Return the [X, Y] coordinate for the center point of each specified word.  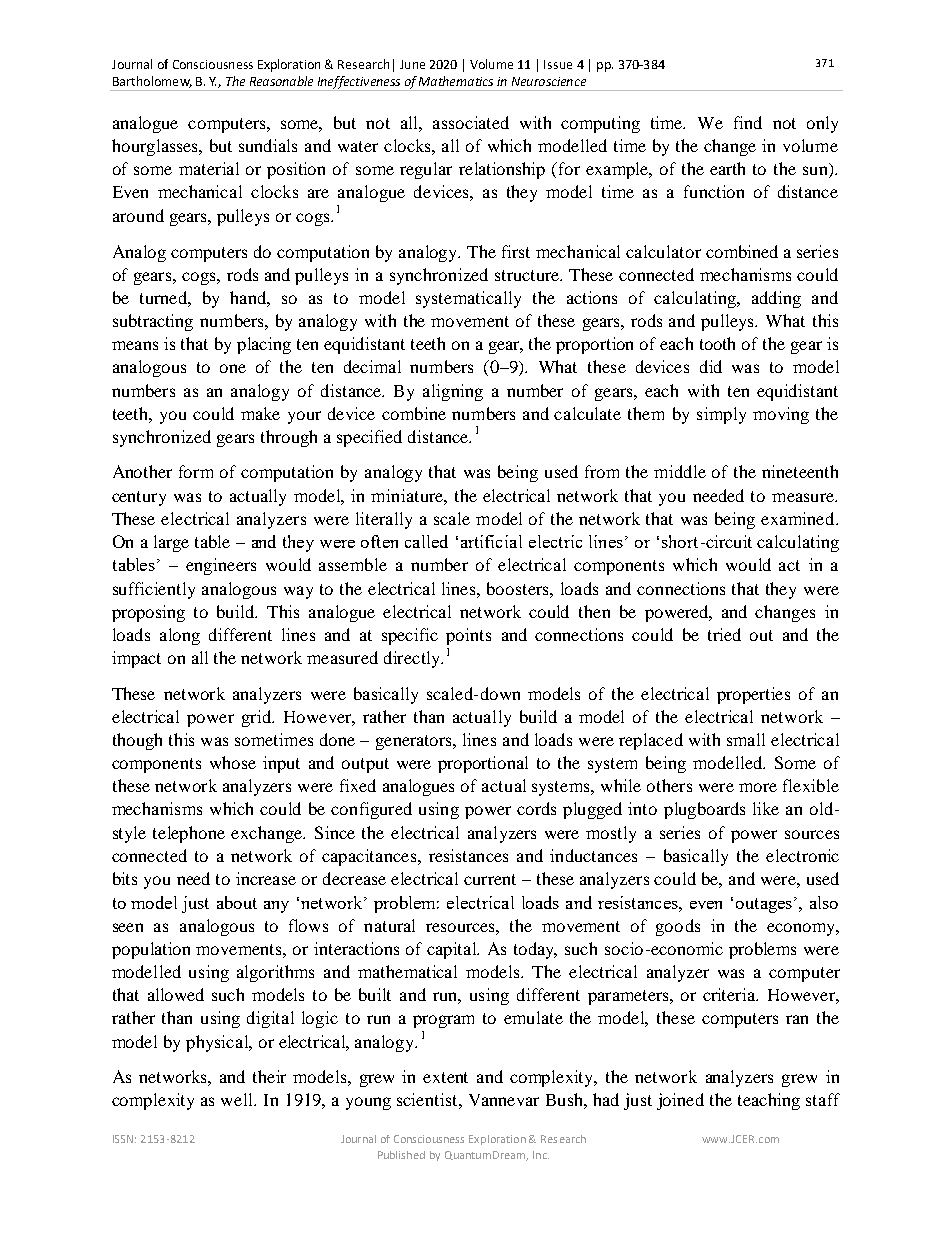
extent [445, 1077]
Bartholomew [152, 82]
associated [471, 122]
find [748, 122]
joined [680, 1101]
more [758, 787]
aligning [453, 392]
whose [233, 762]
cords [536, 808]
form [196, 471]
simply [721, 415]
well [238, 1099]
